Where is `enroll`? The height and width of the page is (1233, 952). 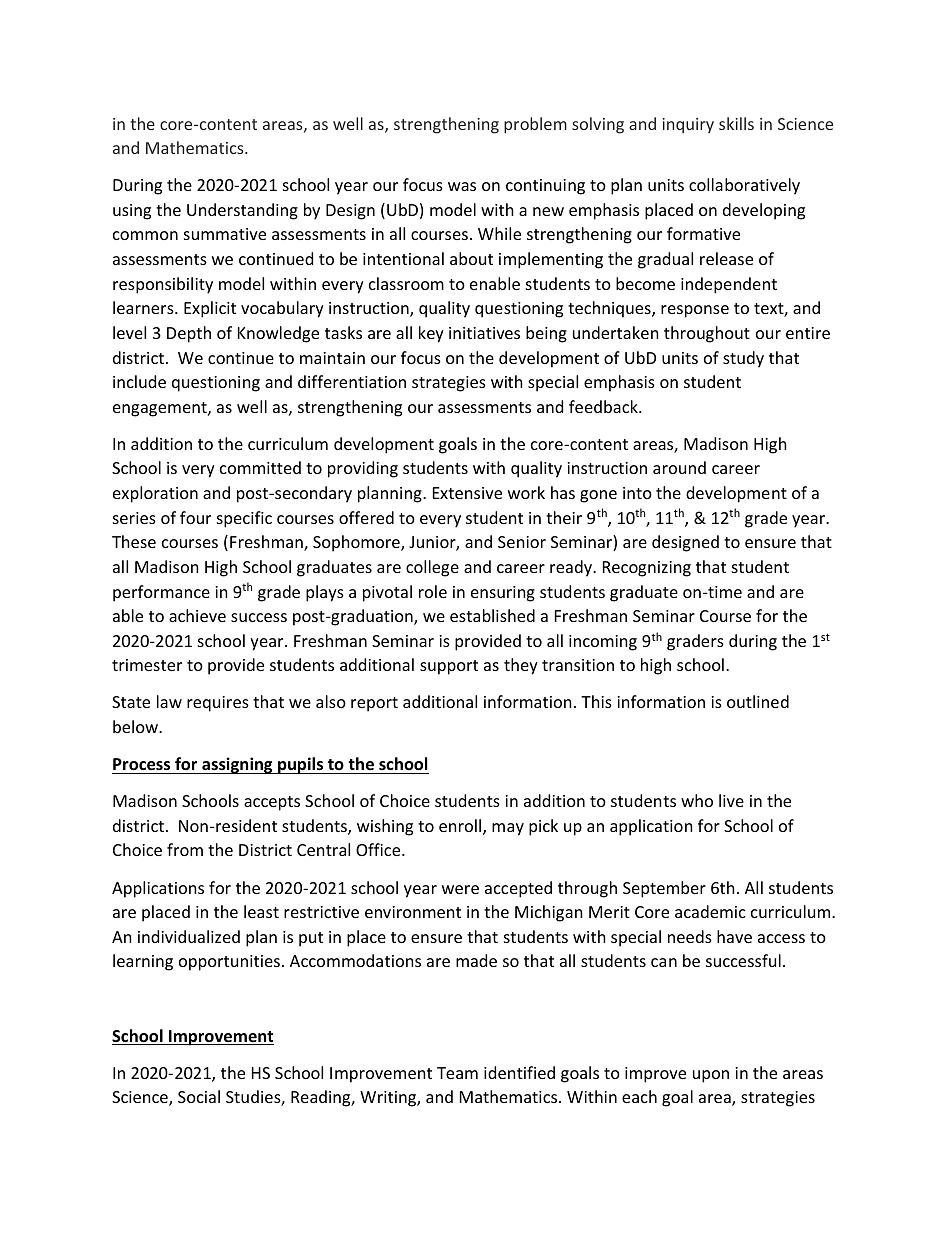
enroll is located at coordinates (461, 827).
